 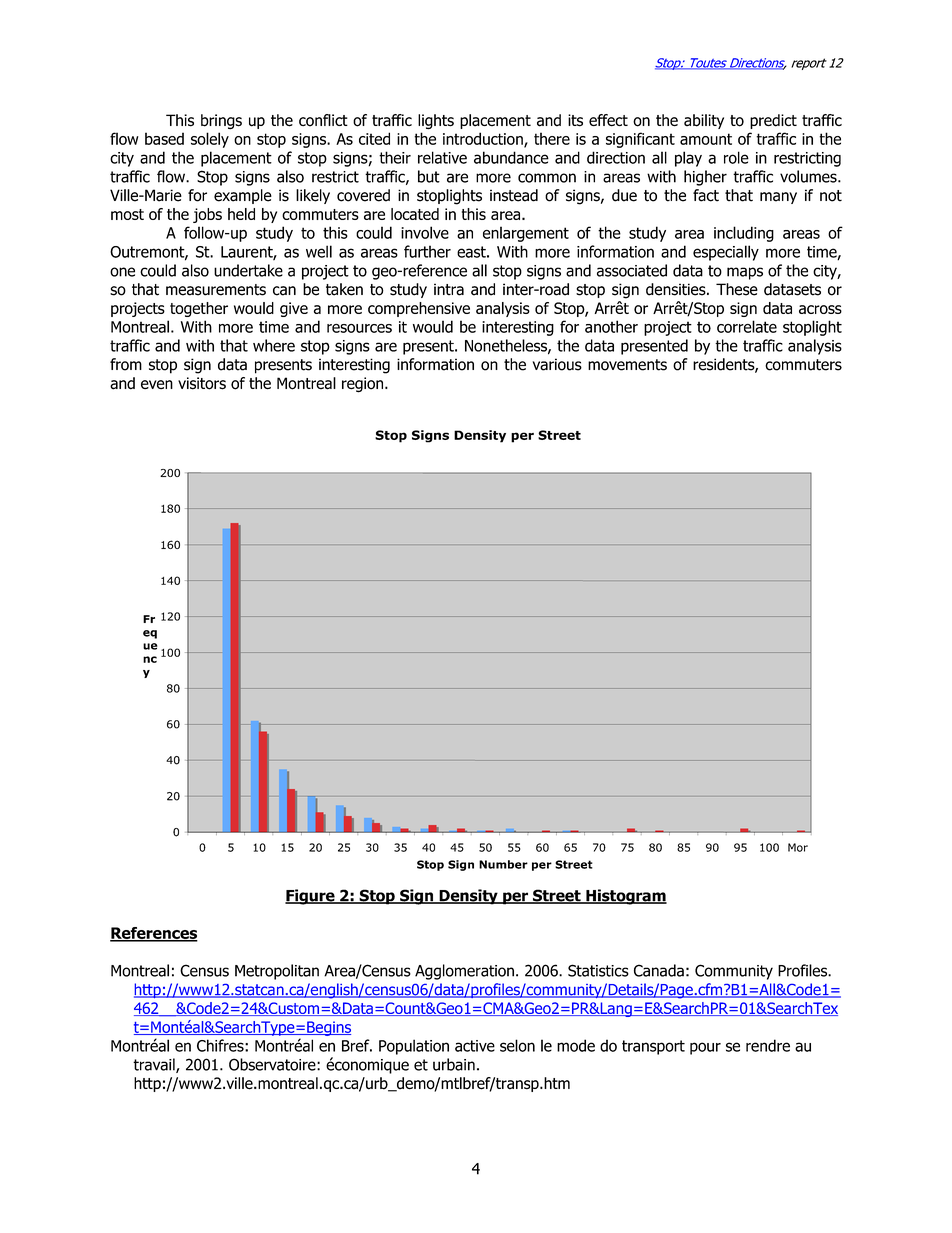 What do you see at coordinates (484, 139) in the screenshot?
I see `introduction` at bounding box center [484, 139].
